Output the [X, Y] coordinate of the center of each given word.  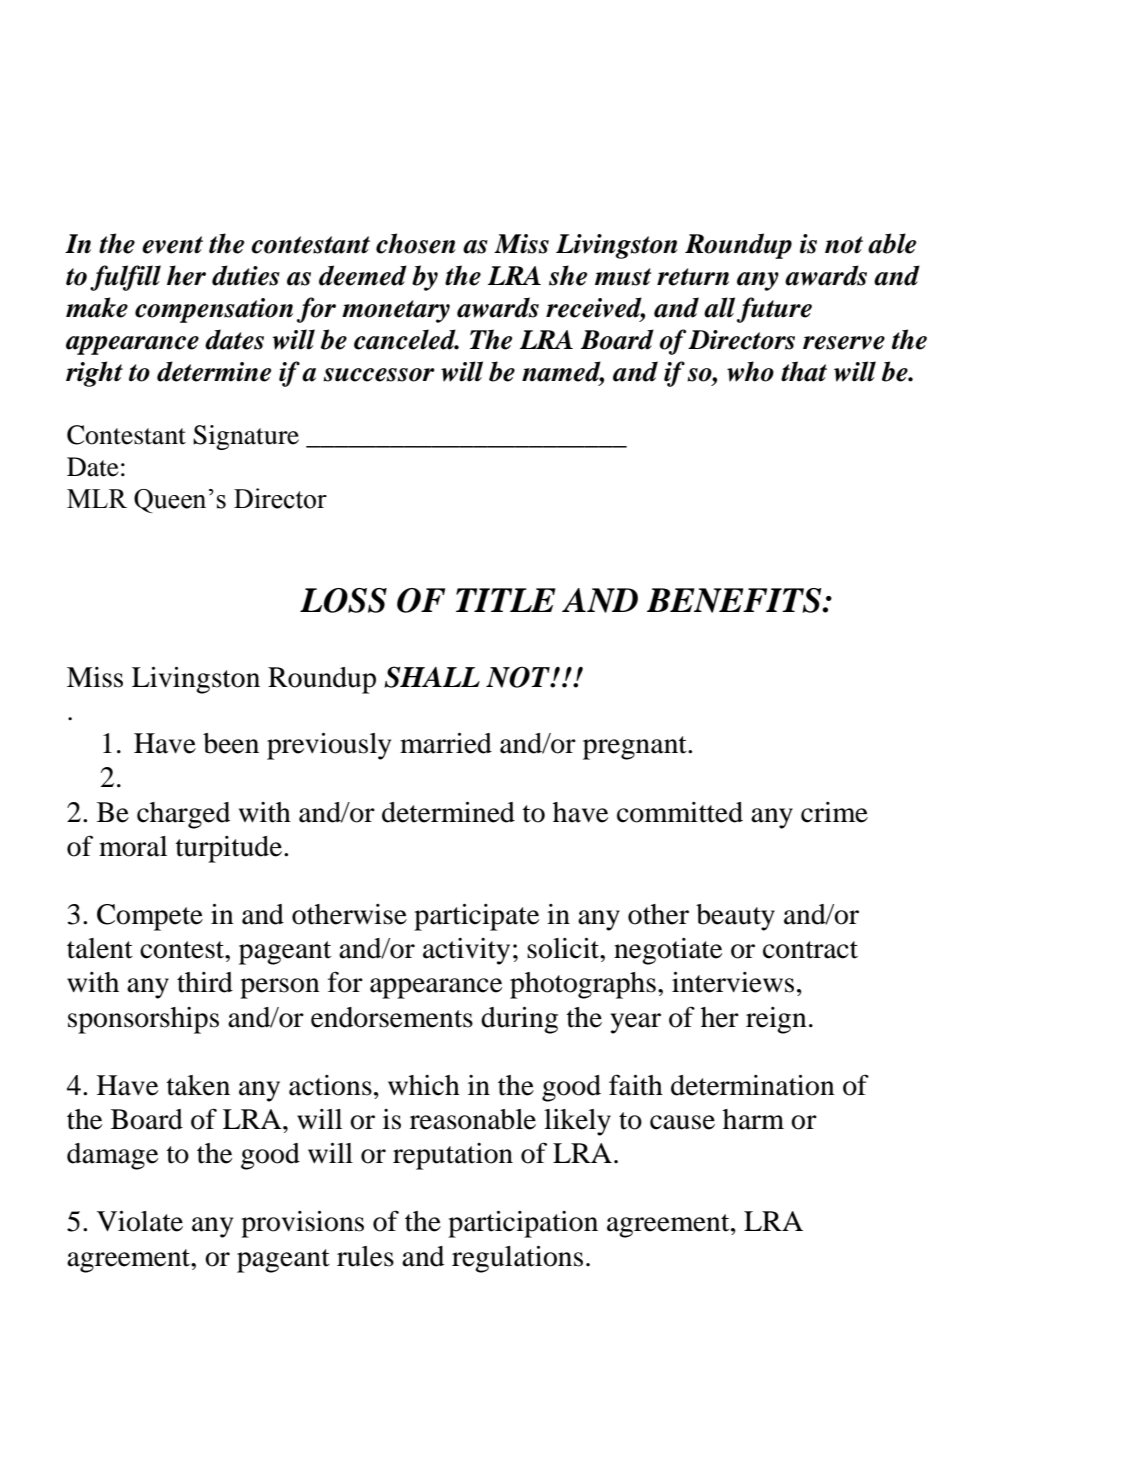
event [172, 245]
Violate [140, 1221]
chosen [416, 243]
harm [753, 1119]
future [774, 310]
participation [523, 1224]
